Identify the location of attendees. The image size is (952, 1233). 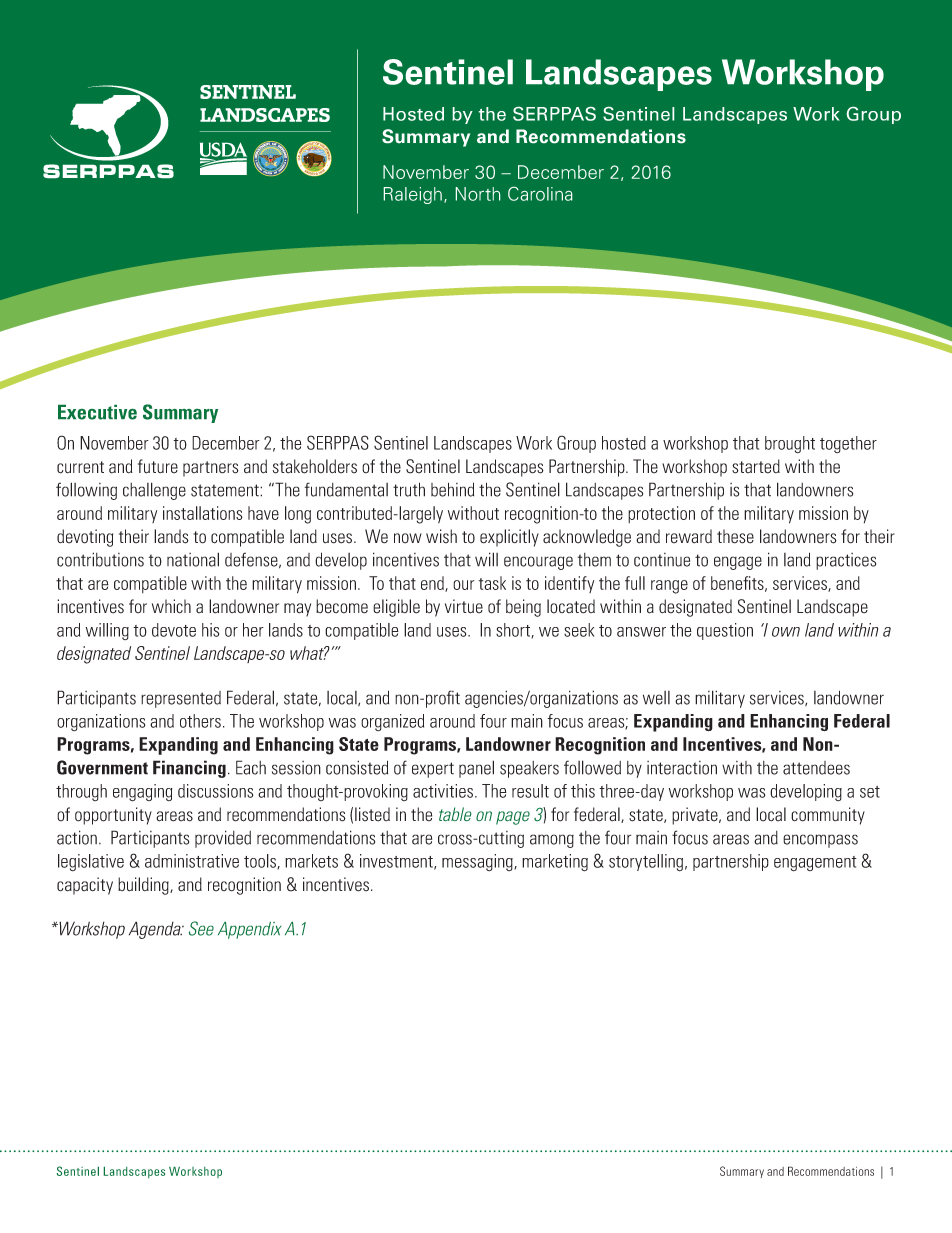
(816, 768).
